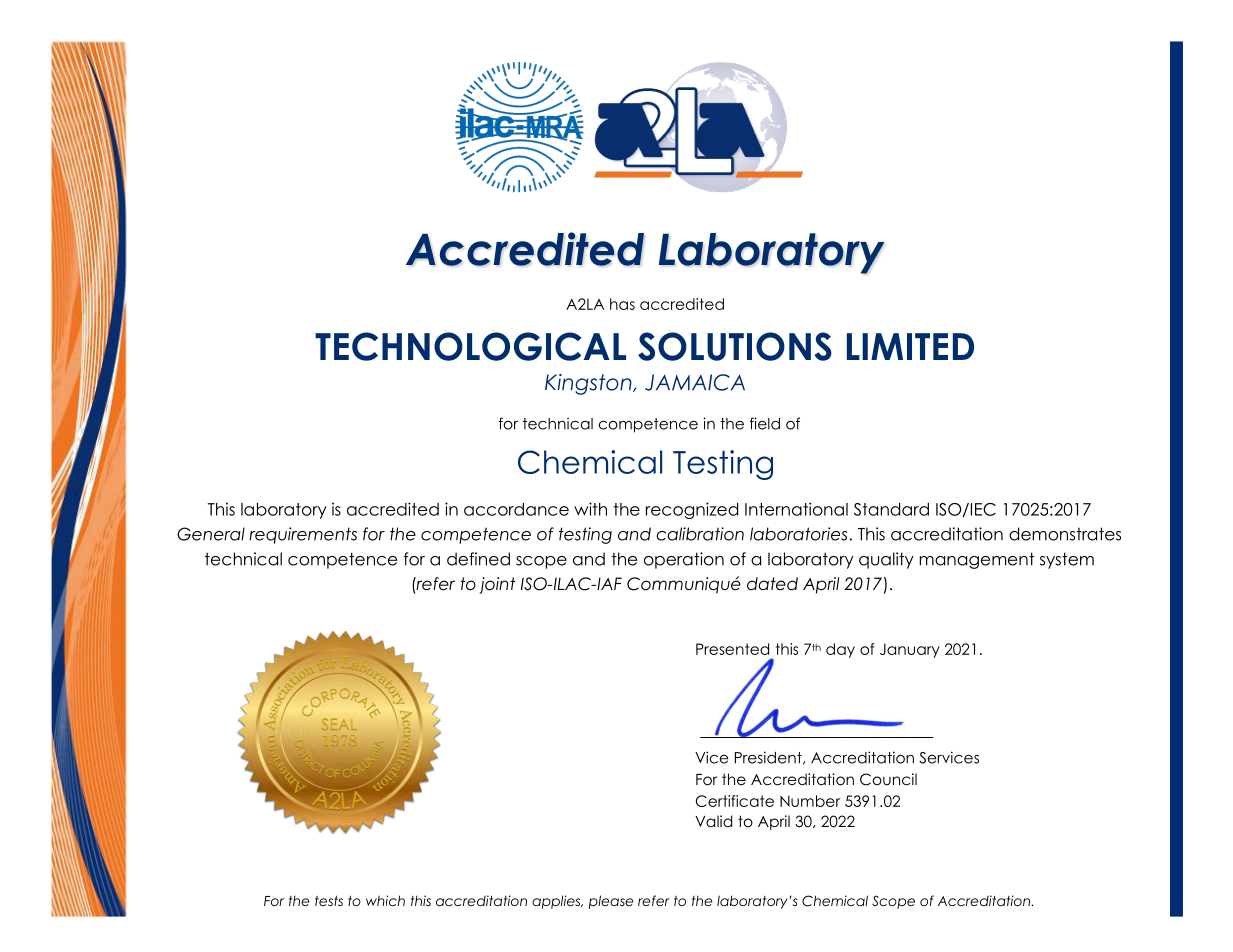 This screenshot has height=952, width=1233. What do you see at coordinates (497, 585) in the screenshot?
I see `joint` at bounding box center [497, 585].
